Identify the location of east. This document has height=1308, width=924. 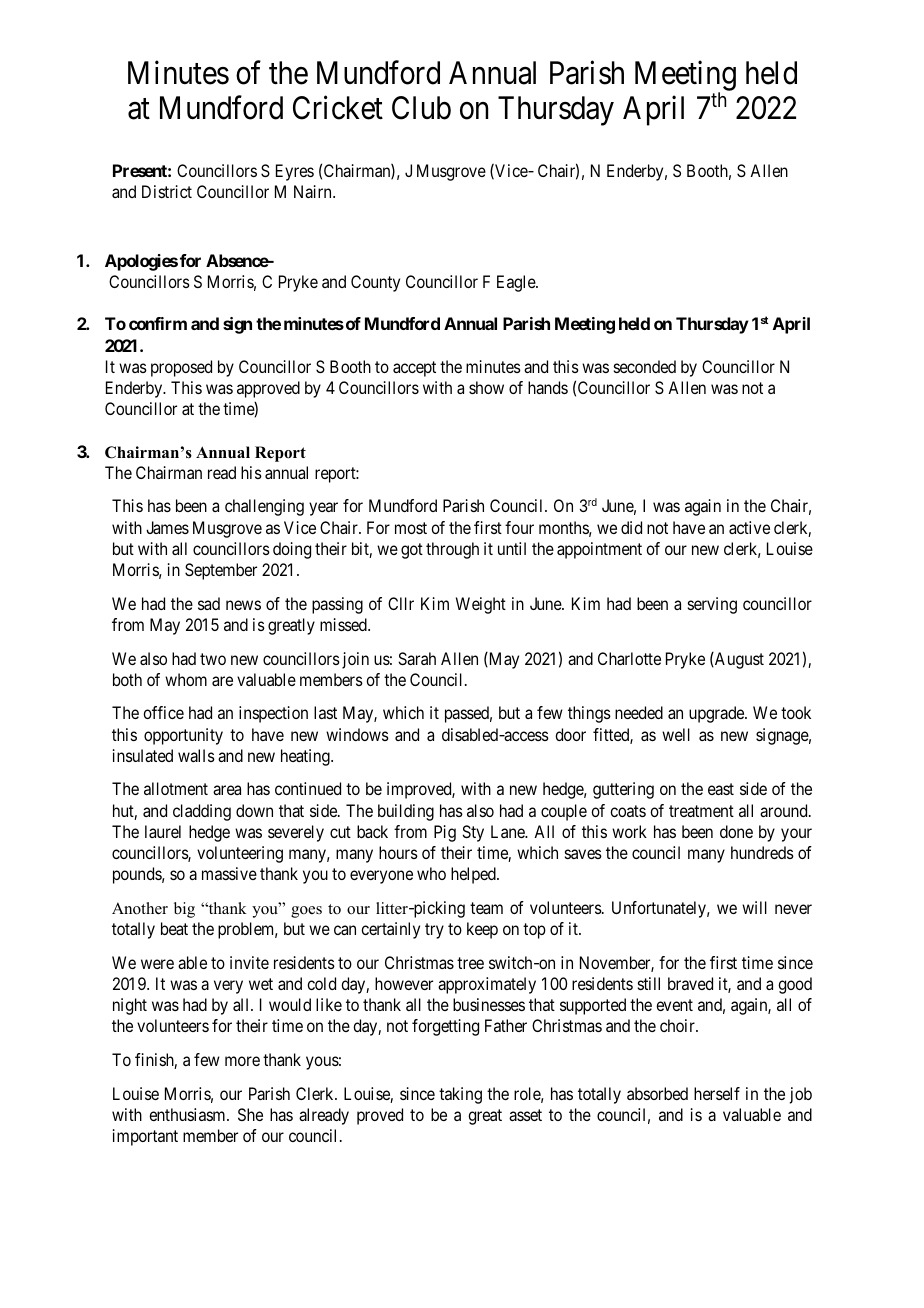
(721, 789).
